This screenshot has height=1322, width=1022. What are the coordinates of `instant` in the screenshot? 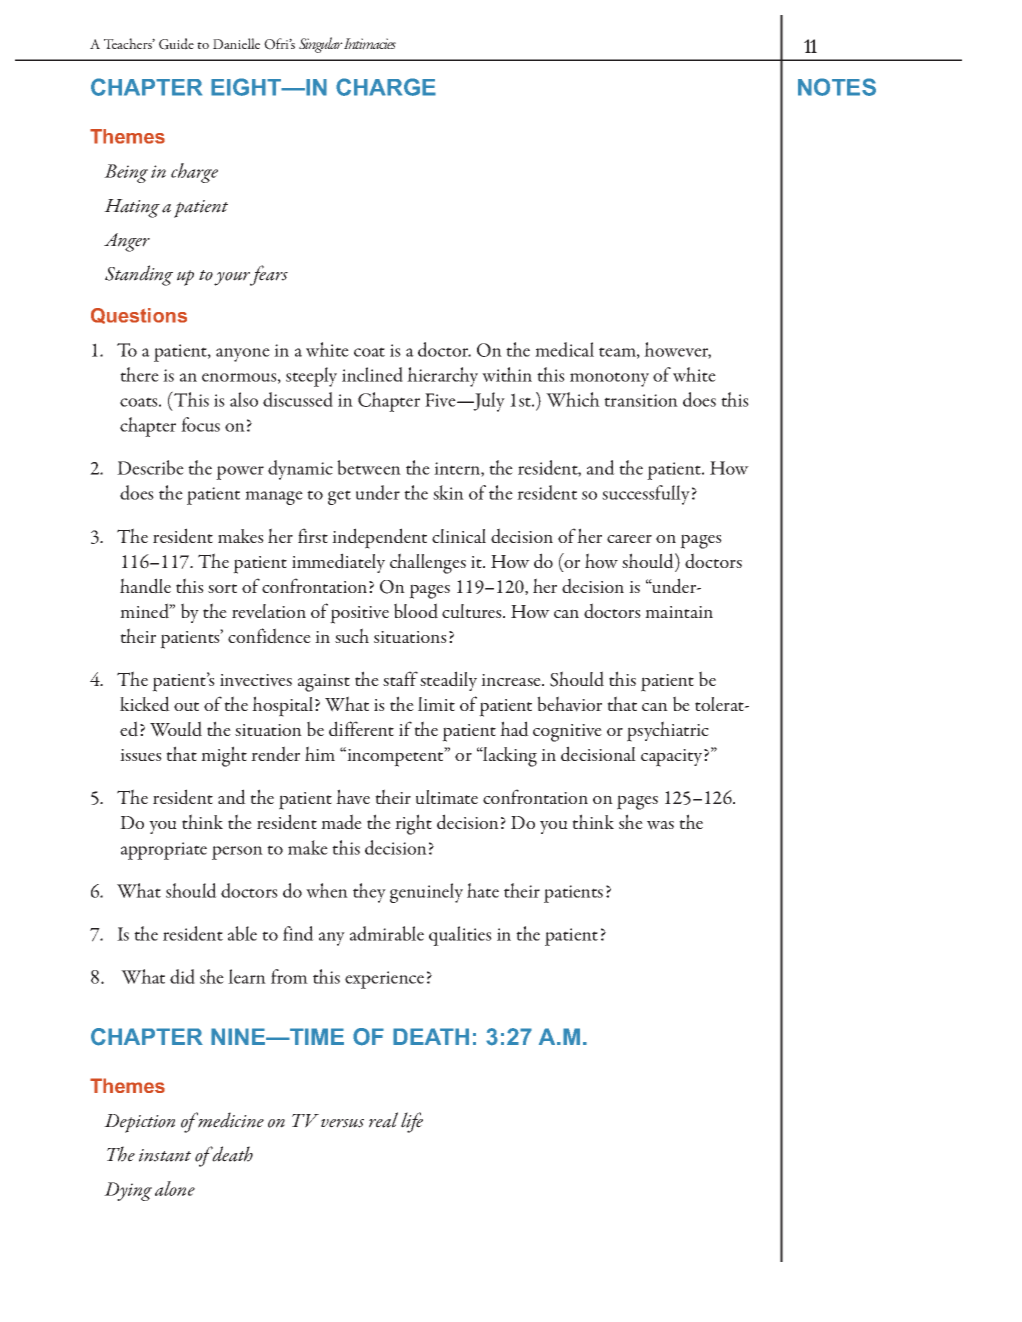 It's located at (165, 1155).
